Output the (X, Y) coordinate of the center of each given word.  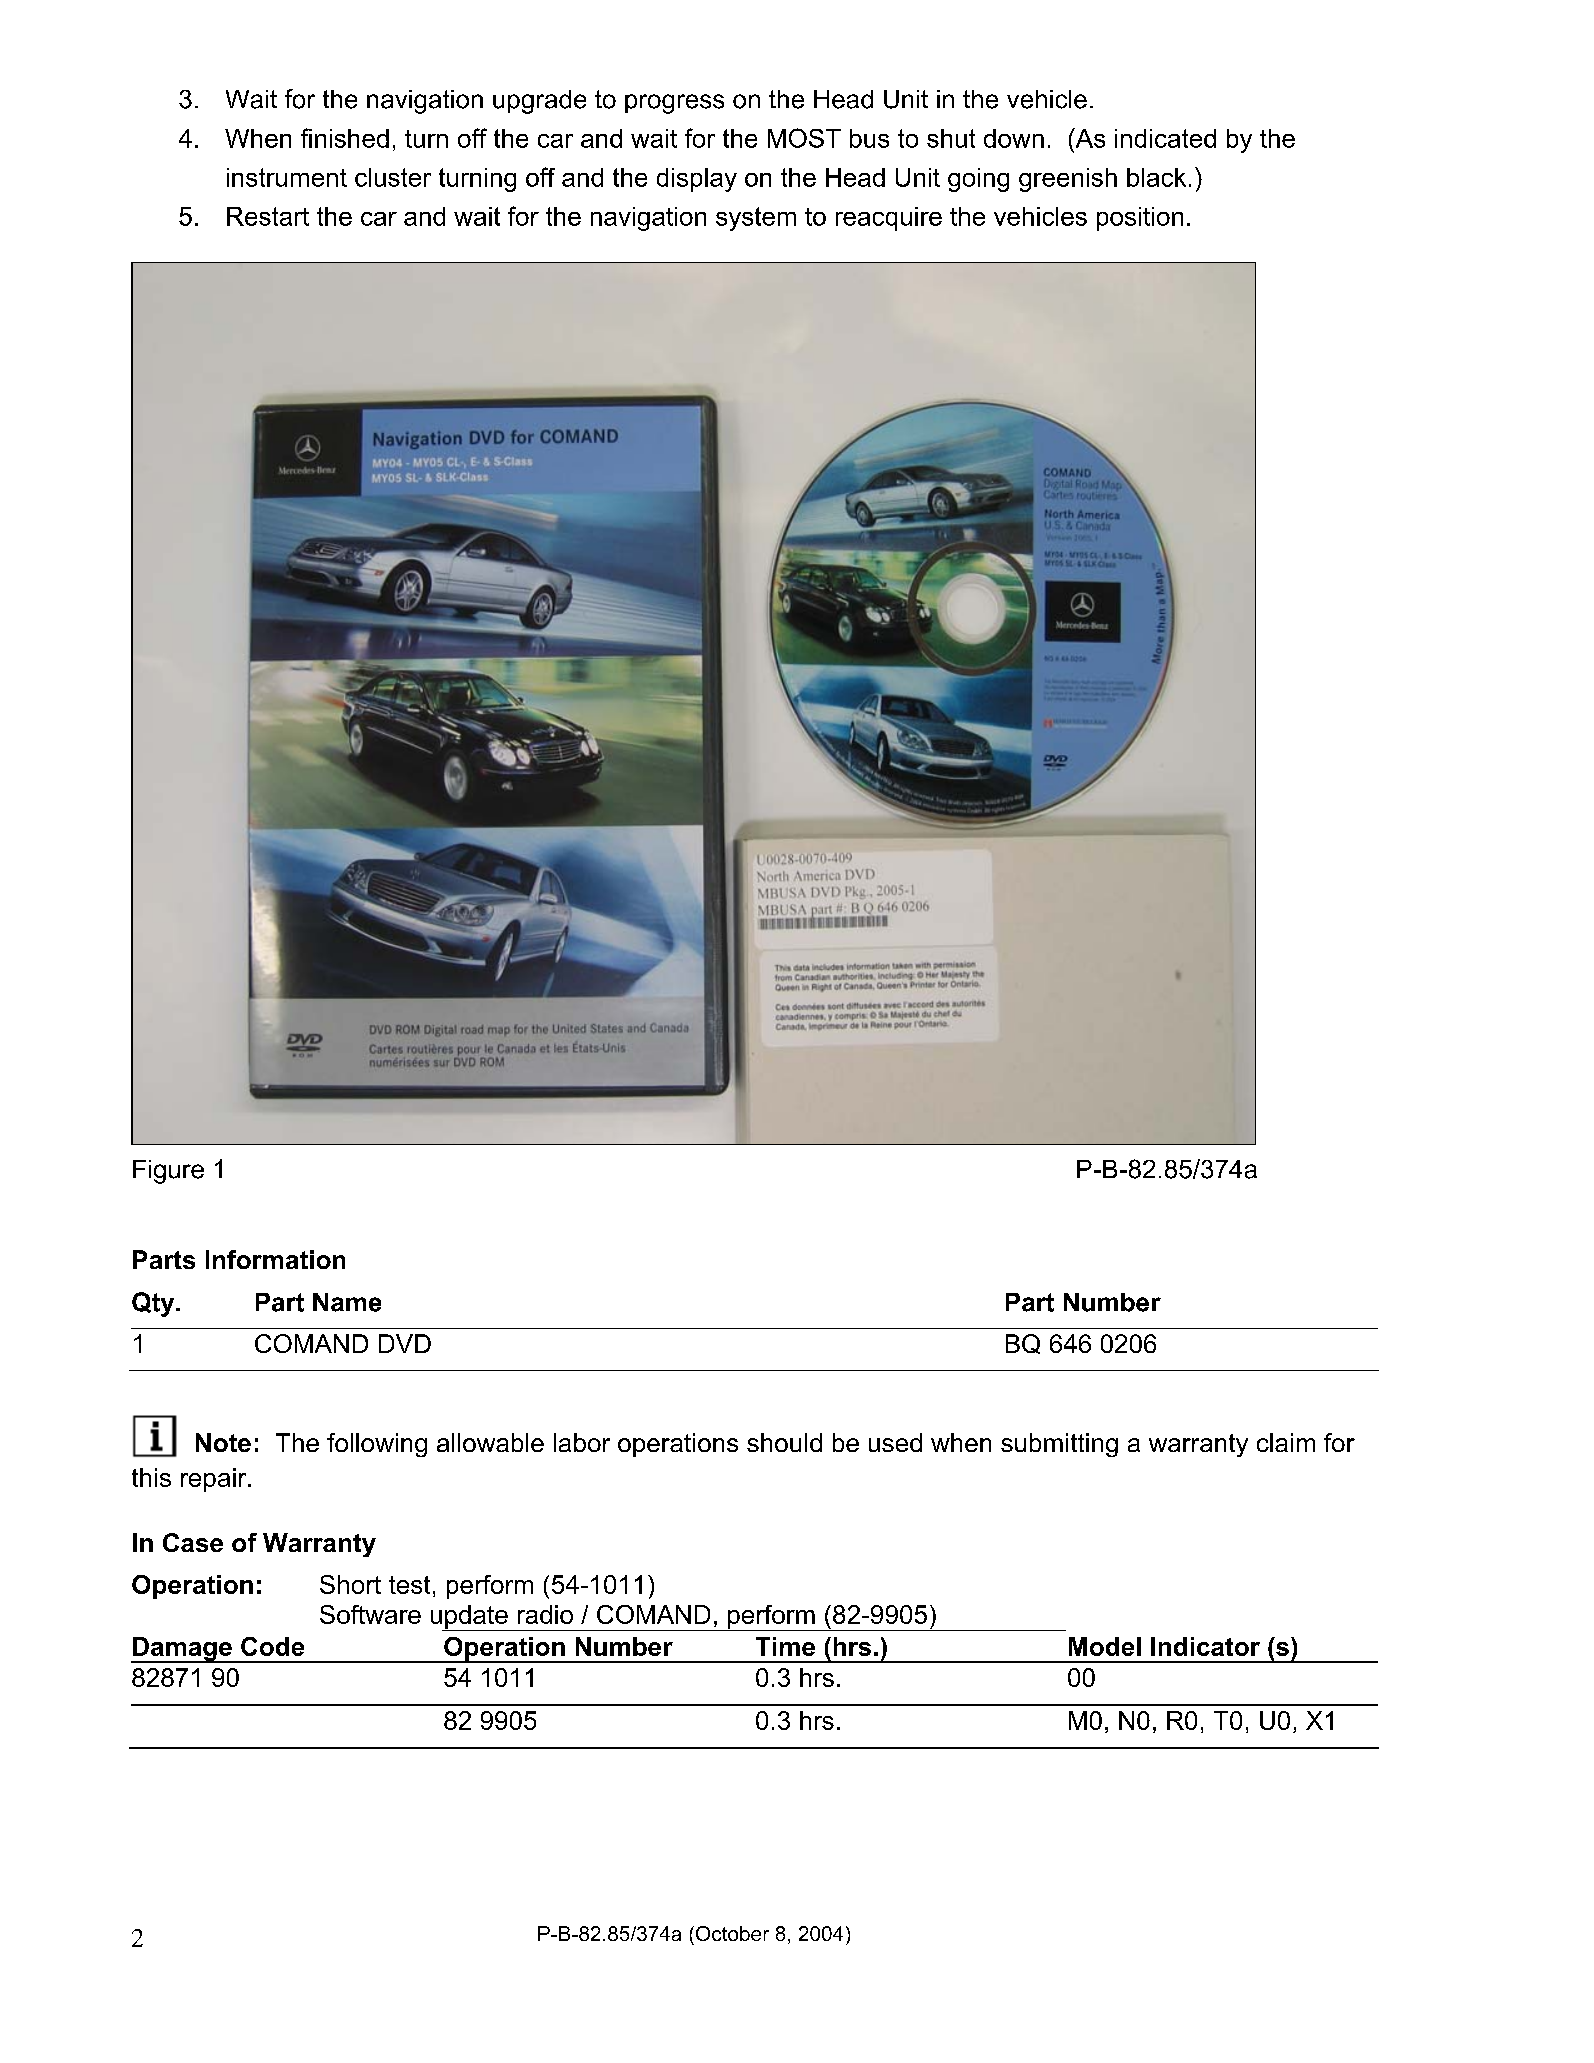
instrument (287, 177)
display (697, 180)
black (1156, 177)
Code (272, 1646)
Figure (168, 1172)
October (732, 1933)
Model (1105, 1646)
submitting (1059, 1445)
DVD (405, 1343)
